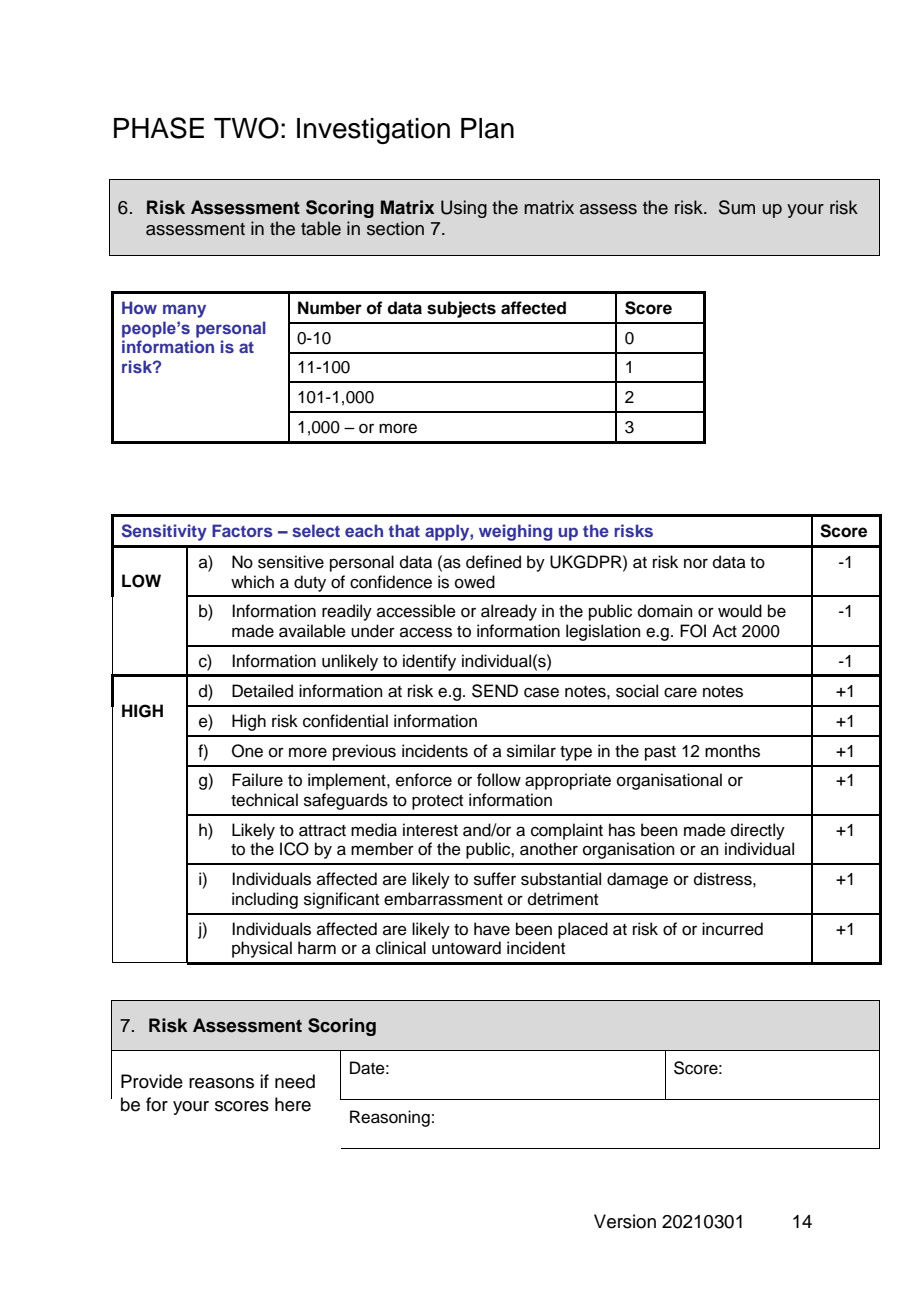 The height and width of the screenshot is (1308, 924). What do you see at coordinates (487, 128) in the screenshot?
I see `Plan` at bounding box center [487, 128].
